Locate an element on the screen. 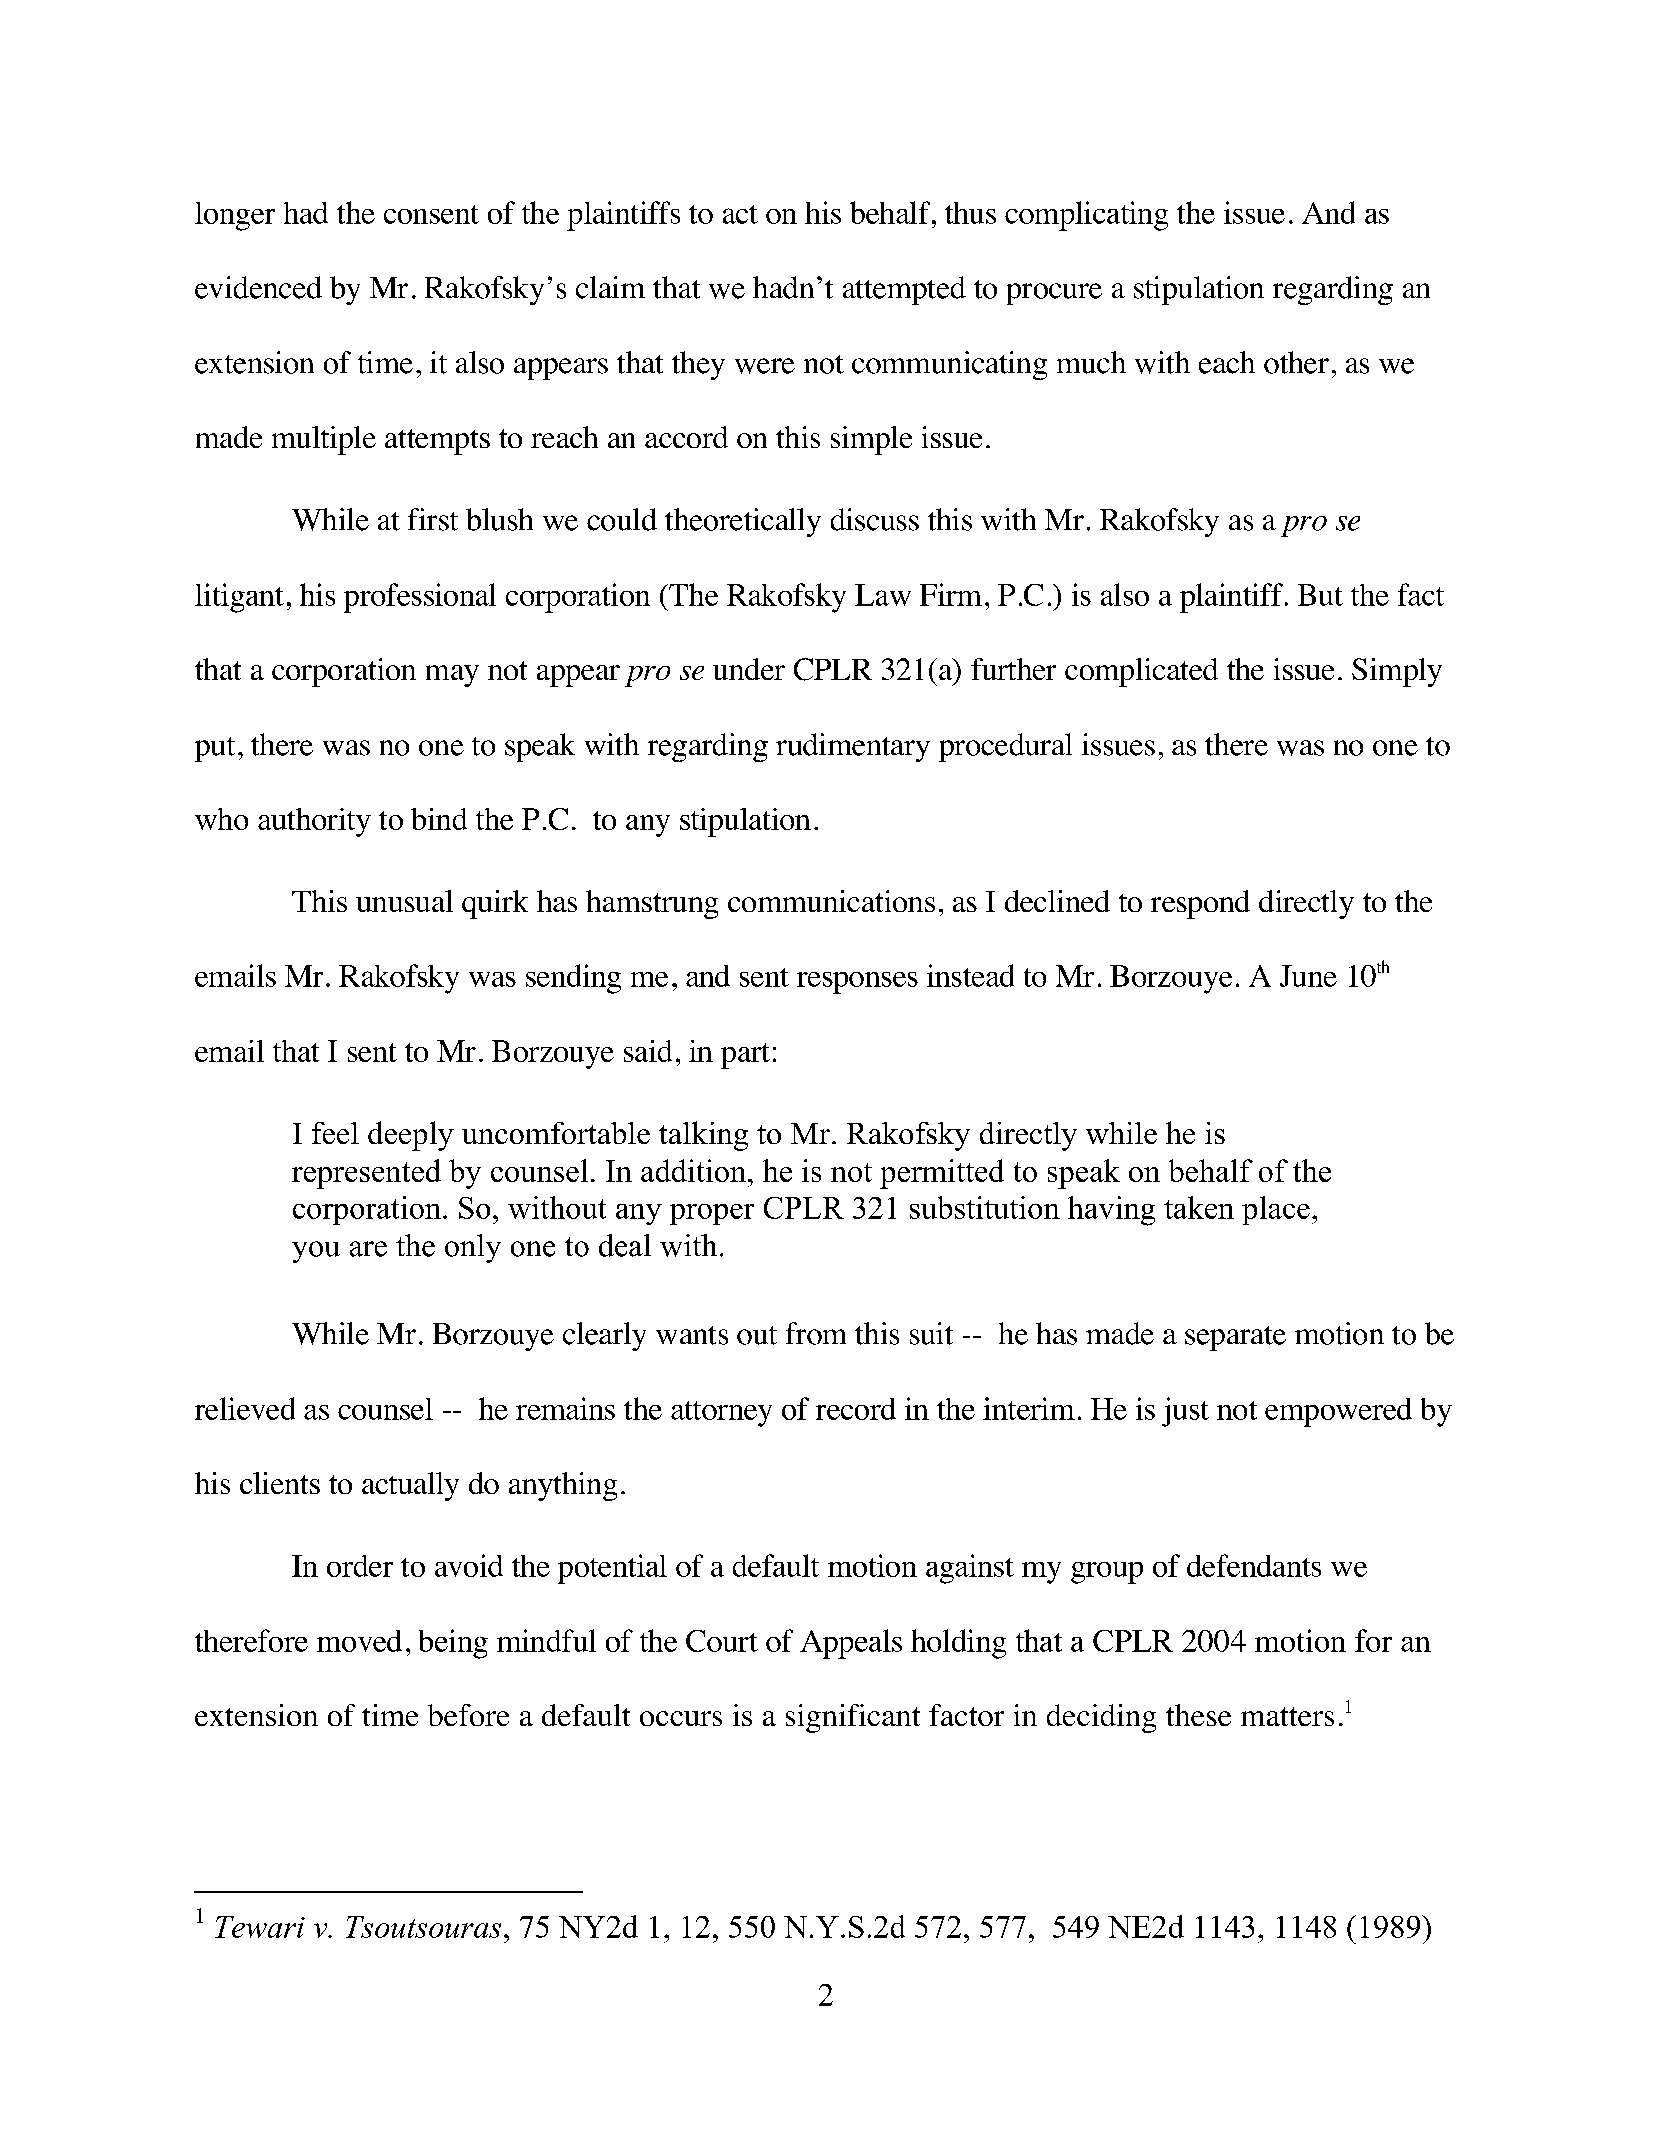 Image resolution: width=1653 pixels, height=2139 pixels. complicated is located at coordinates (1141, 672).
